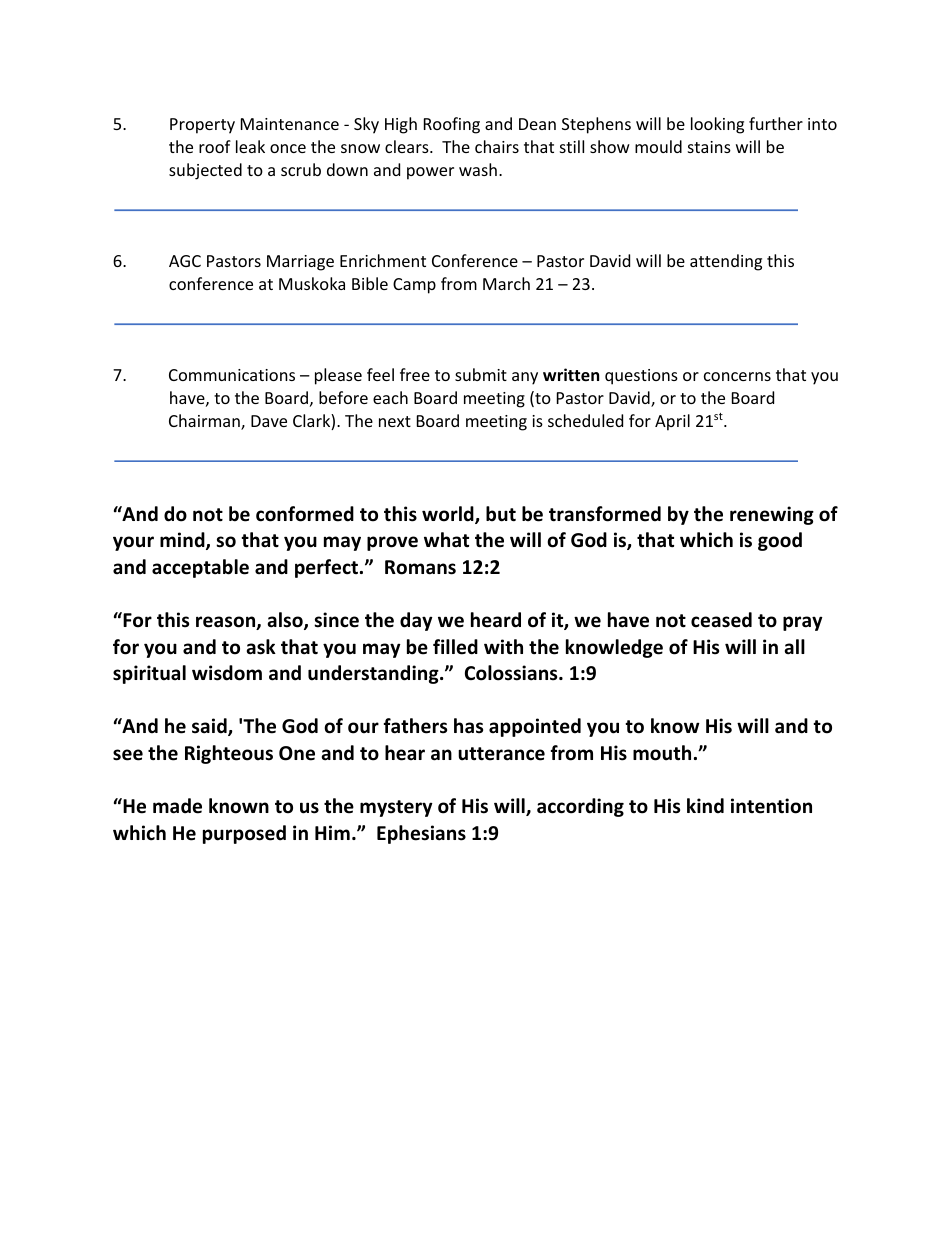 The height and width of the page is (1233, 952). What do you see at coordinates (772, 515) in the page?
I see `renewing` at bounding box center [772, 515].
